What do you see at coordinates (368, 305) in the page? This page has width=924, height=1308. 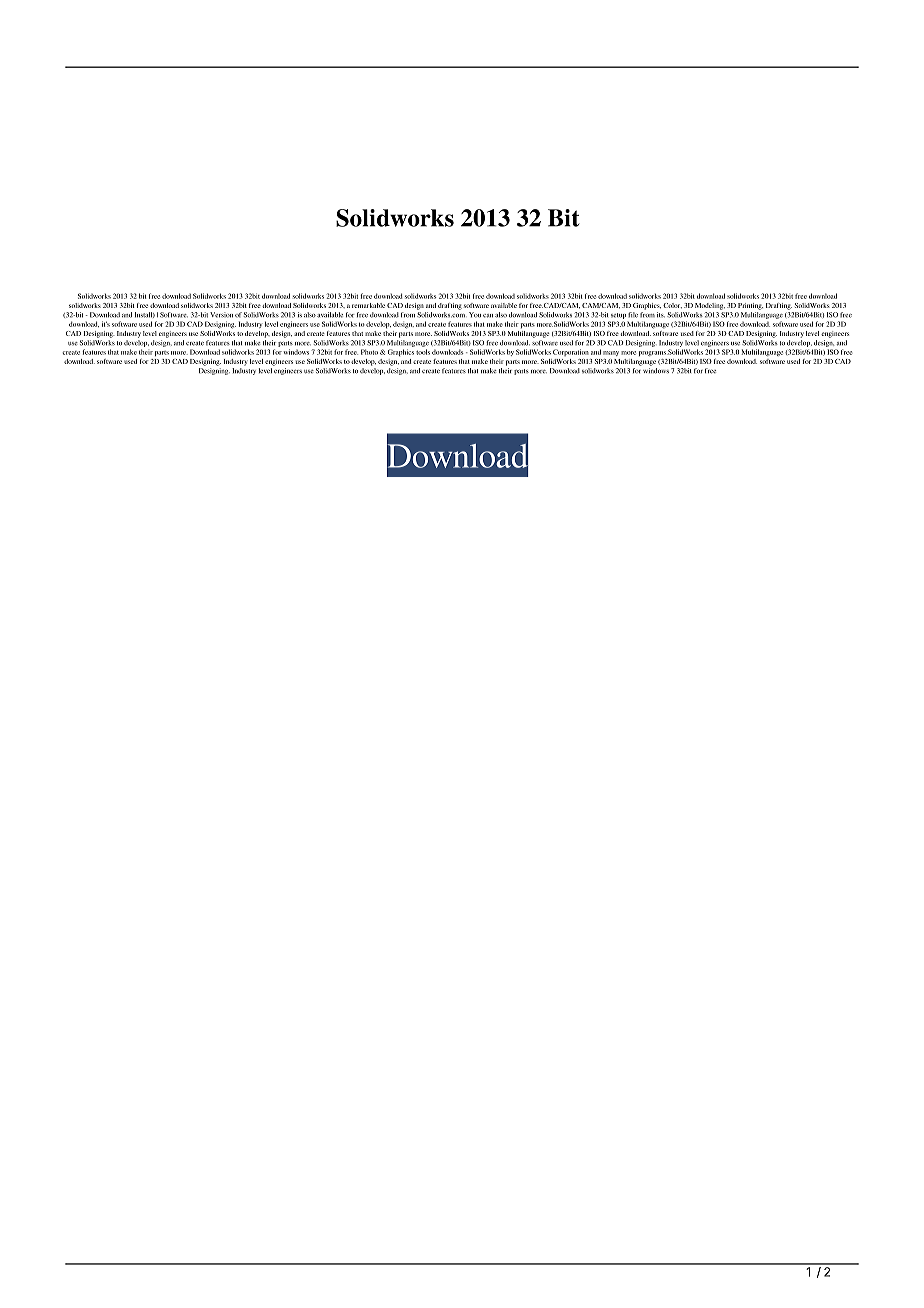 I see `remarkable` at bounding box center [368, 305].
